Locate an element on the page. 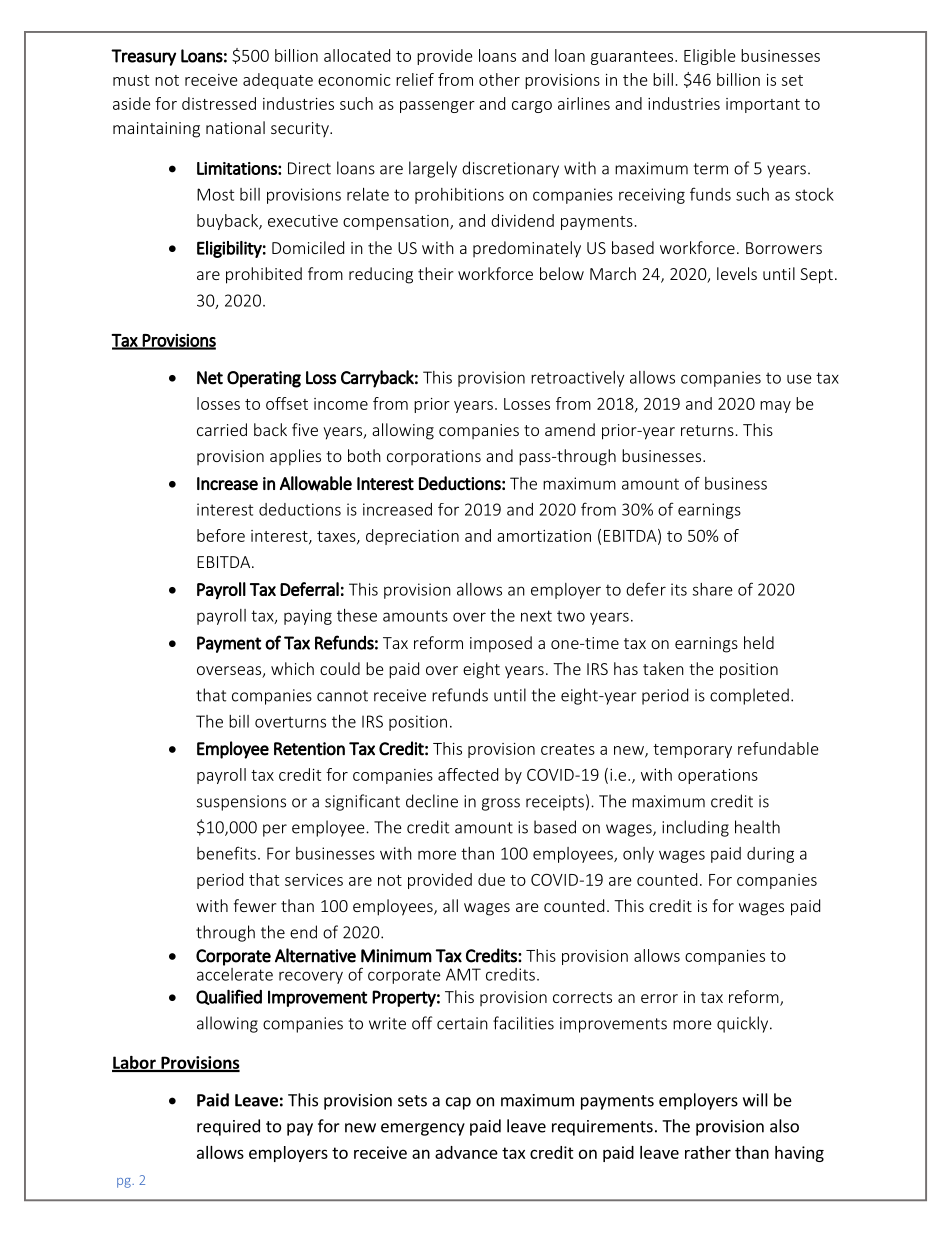 The width and height of the image is (952, 1233). required is located at coordinates (228, 1127).
